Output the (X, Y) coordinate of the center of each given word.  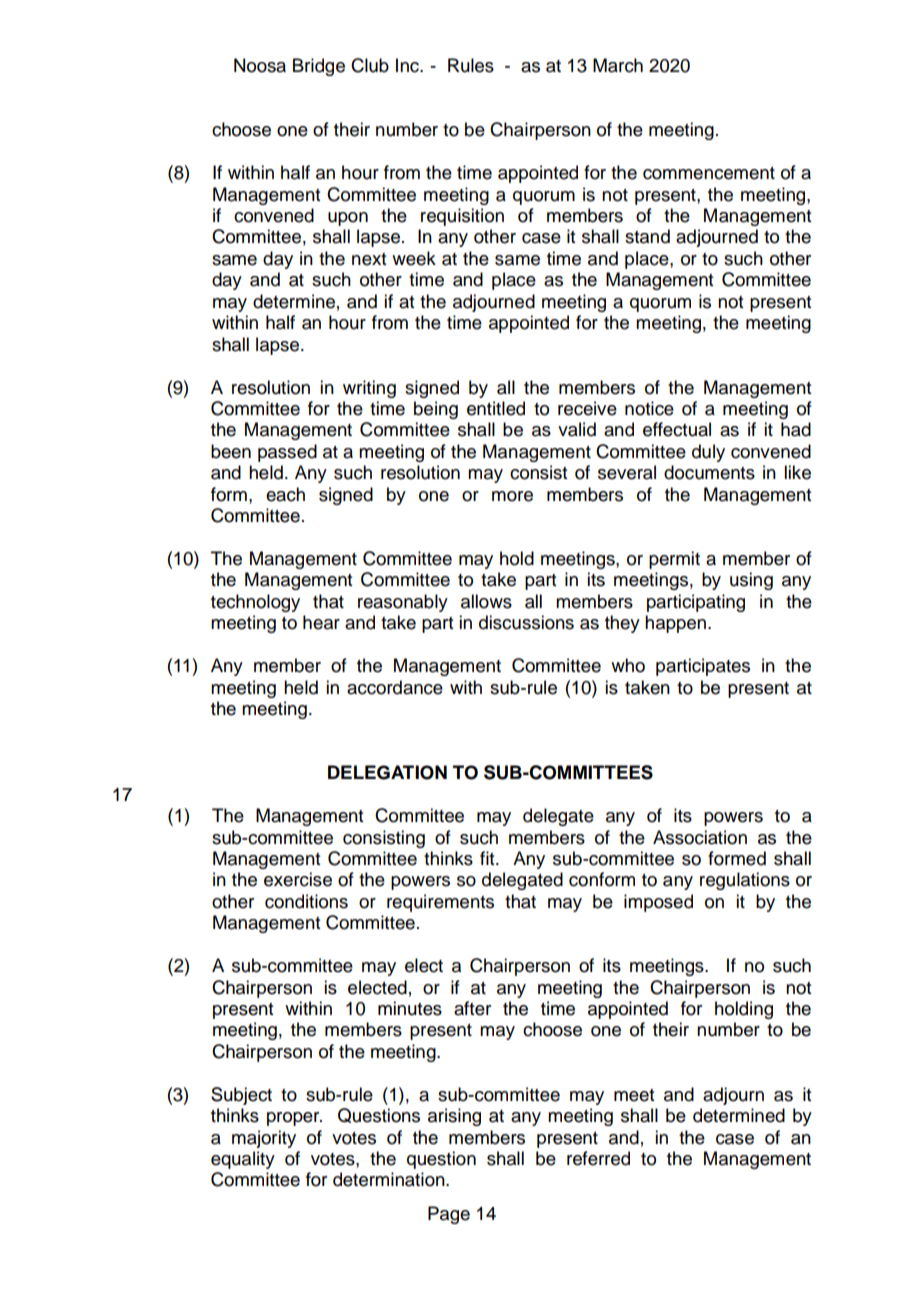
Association (700, 837)
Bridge (319, 67)
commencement (709, 173)
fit (488, 858)
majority (264, 1139)
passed (287, 453)
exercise (298, 879)
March (618, 65)
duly (708, 453)
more (512, 496)
